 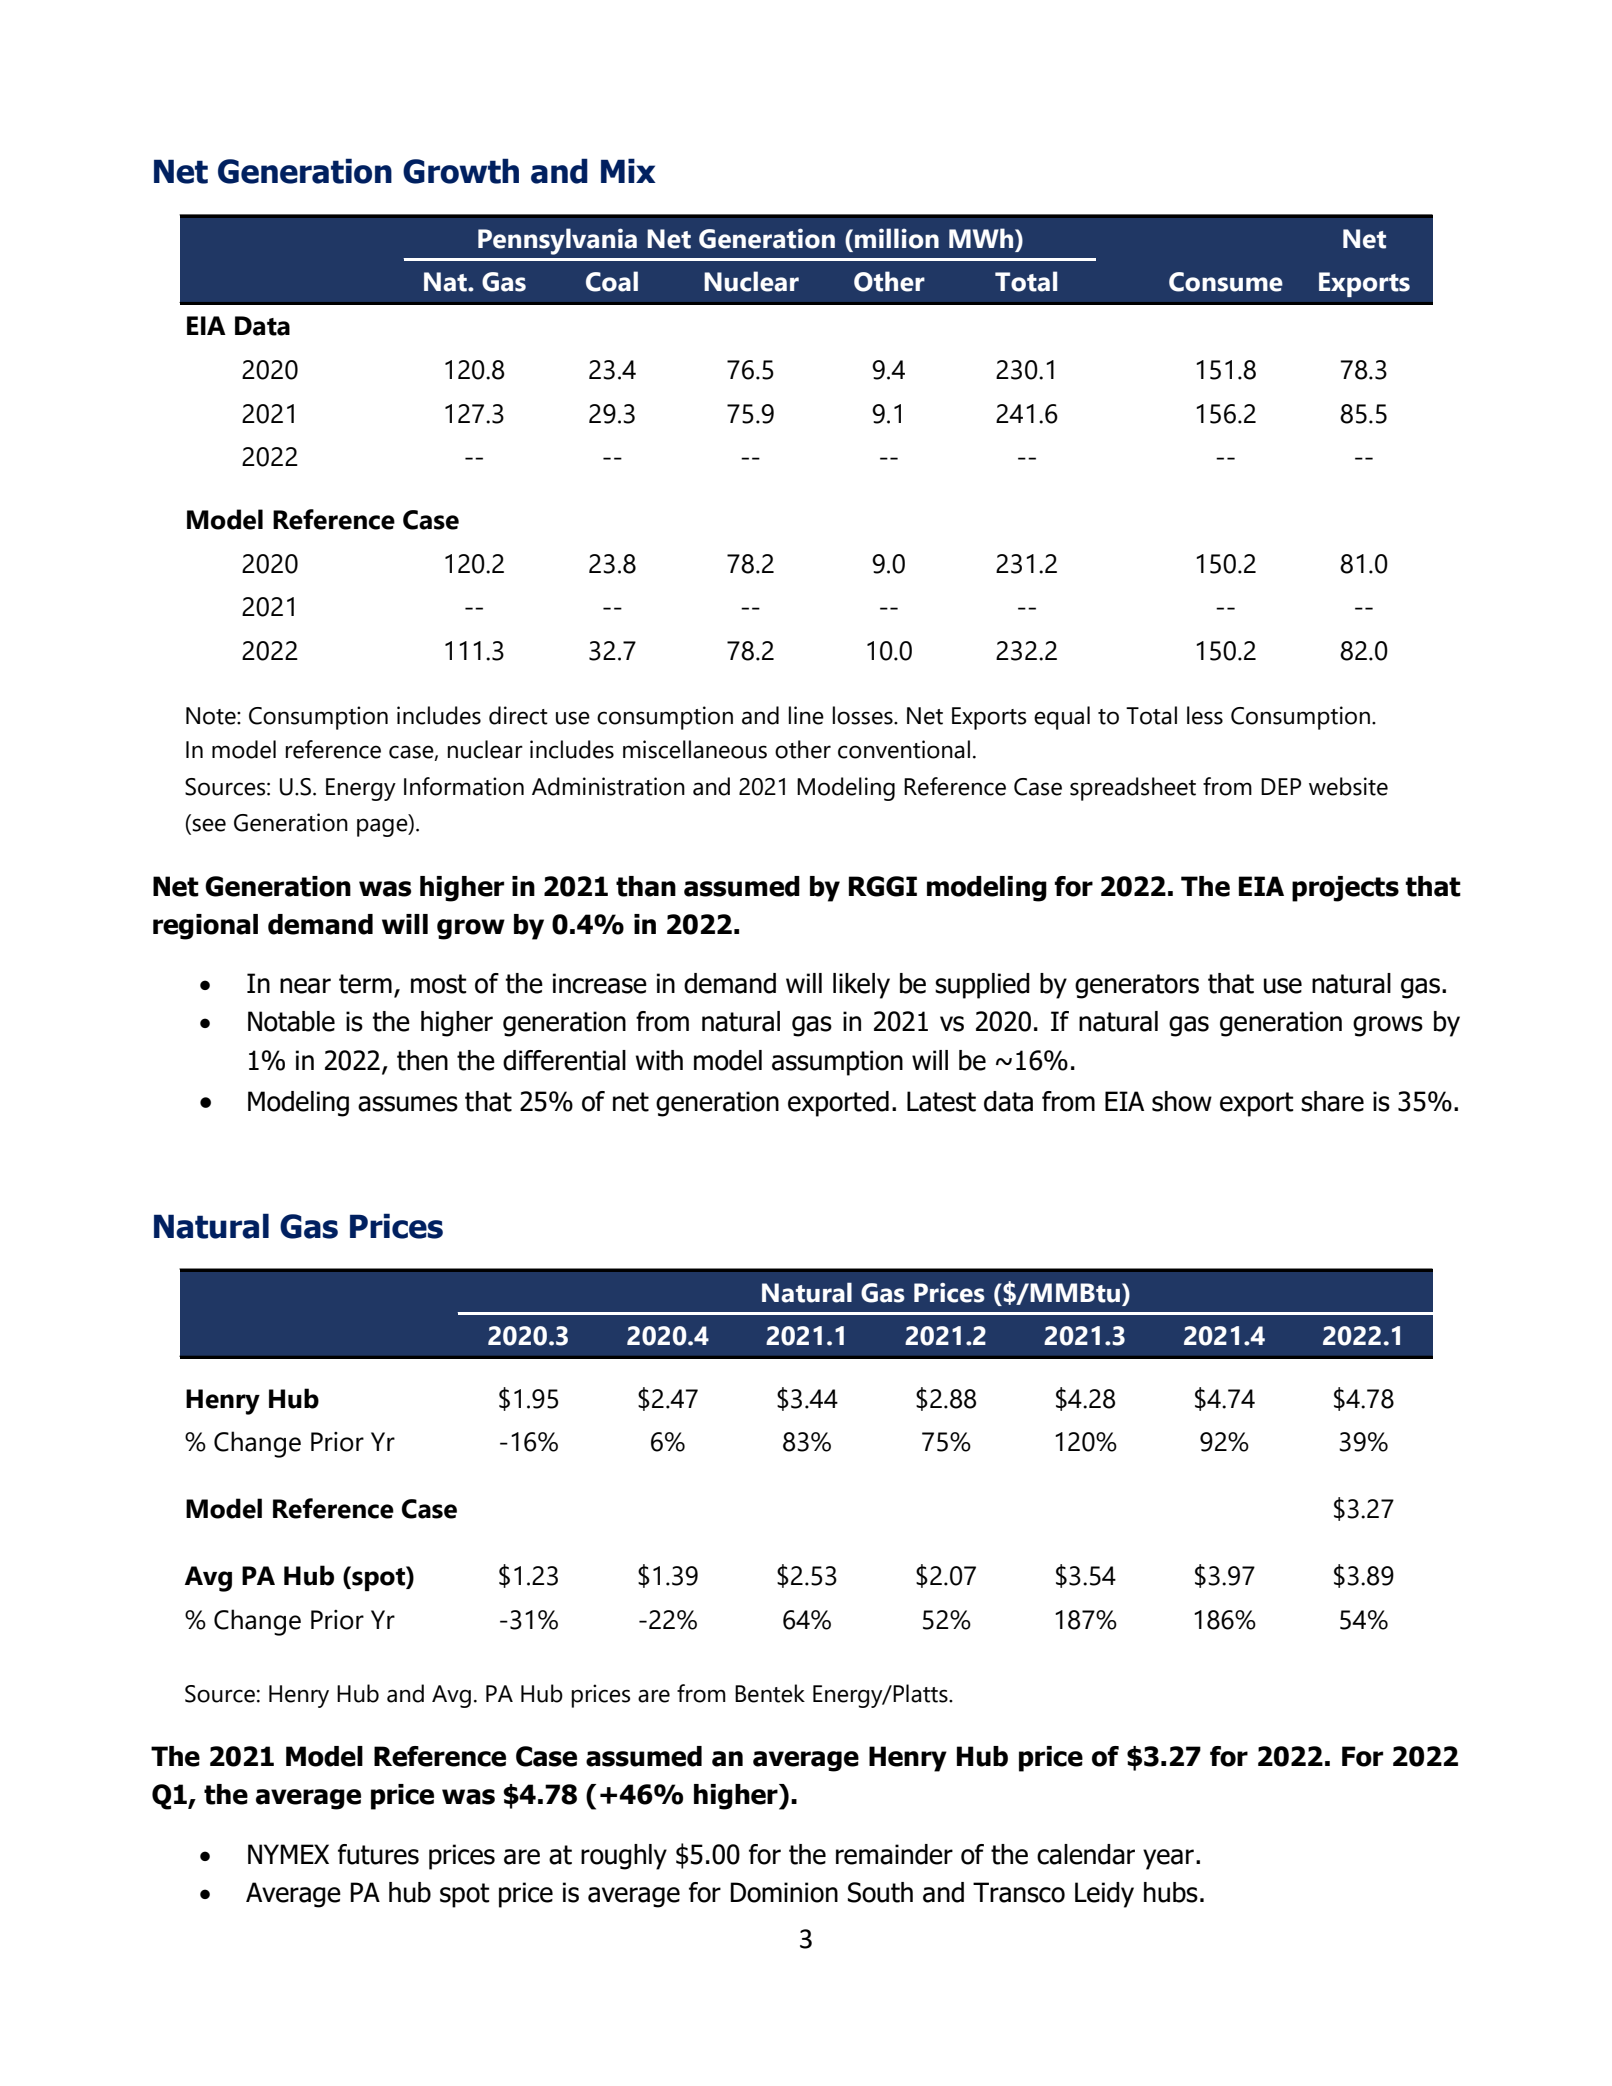 I want to click on Consume, so click(x=1226, y=282).
